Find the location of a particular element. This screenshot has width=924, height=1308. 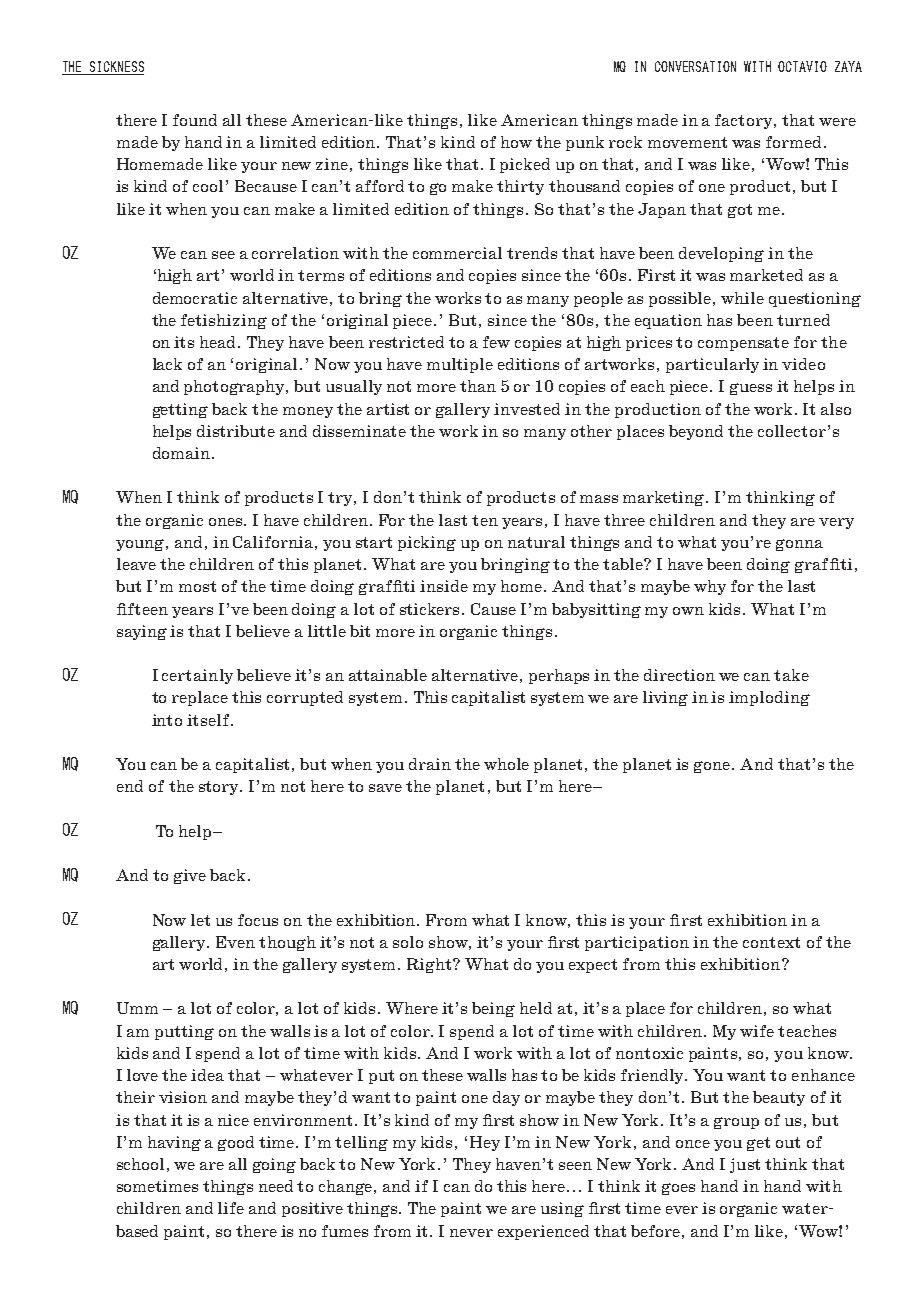

gone is located at coordinates (713, 767).
